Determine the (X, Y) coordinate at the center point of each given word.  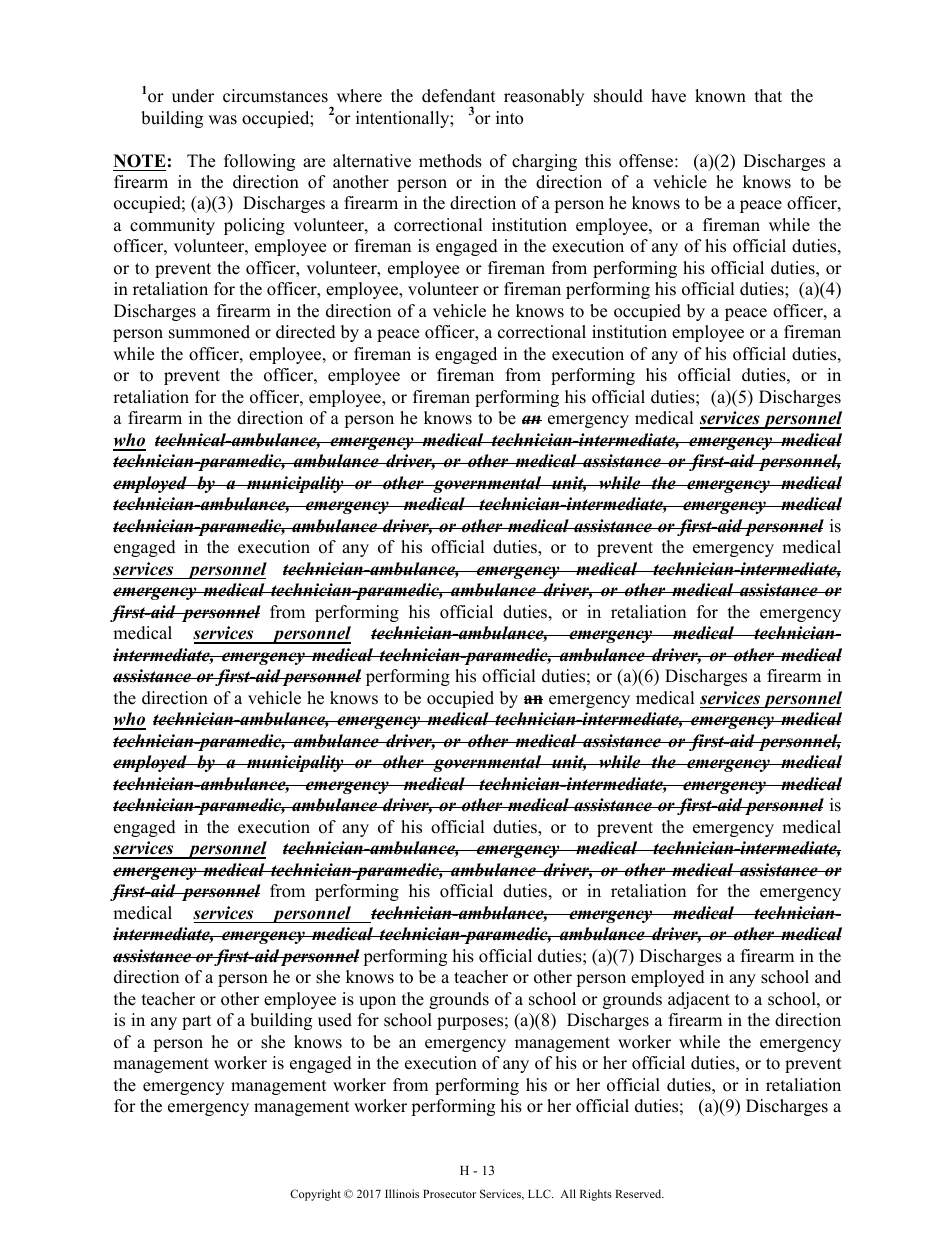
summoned (209, 332)
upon (377, 1002)
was (222, 120)
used (335, 1020)
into (509, 118)
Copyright (315, 1195)
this (598, 161)
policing (254, 226)
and (828, 977)
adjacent (699, 1000)
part (197, 1022)
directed (306, 332)
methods (450, 161)
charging (544, 162)
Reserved (639, 1193)
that (768, 95)
